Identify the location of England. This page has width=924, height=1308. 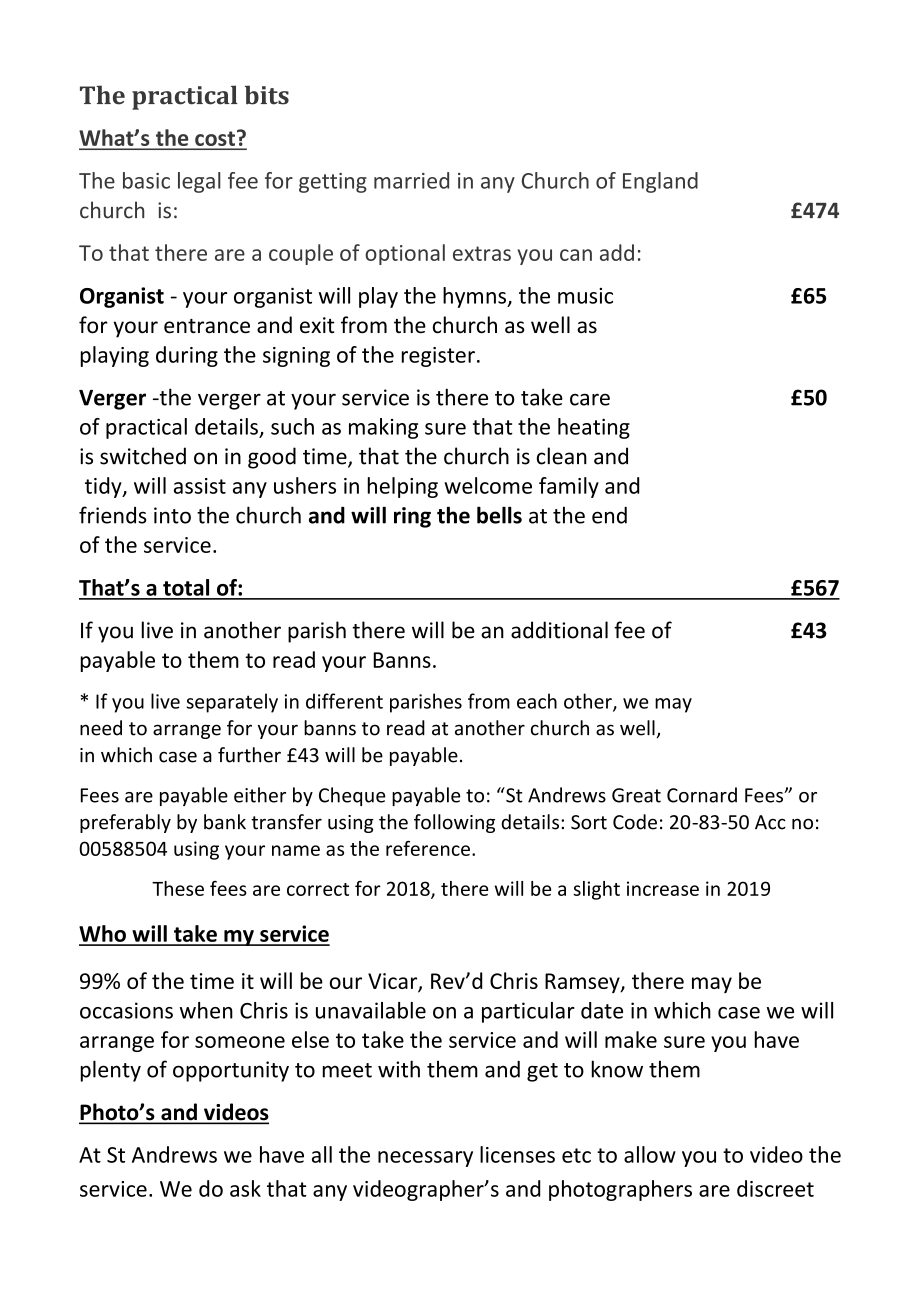
(660, 182).
